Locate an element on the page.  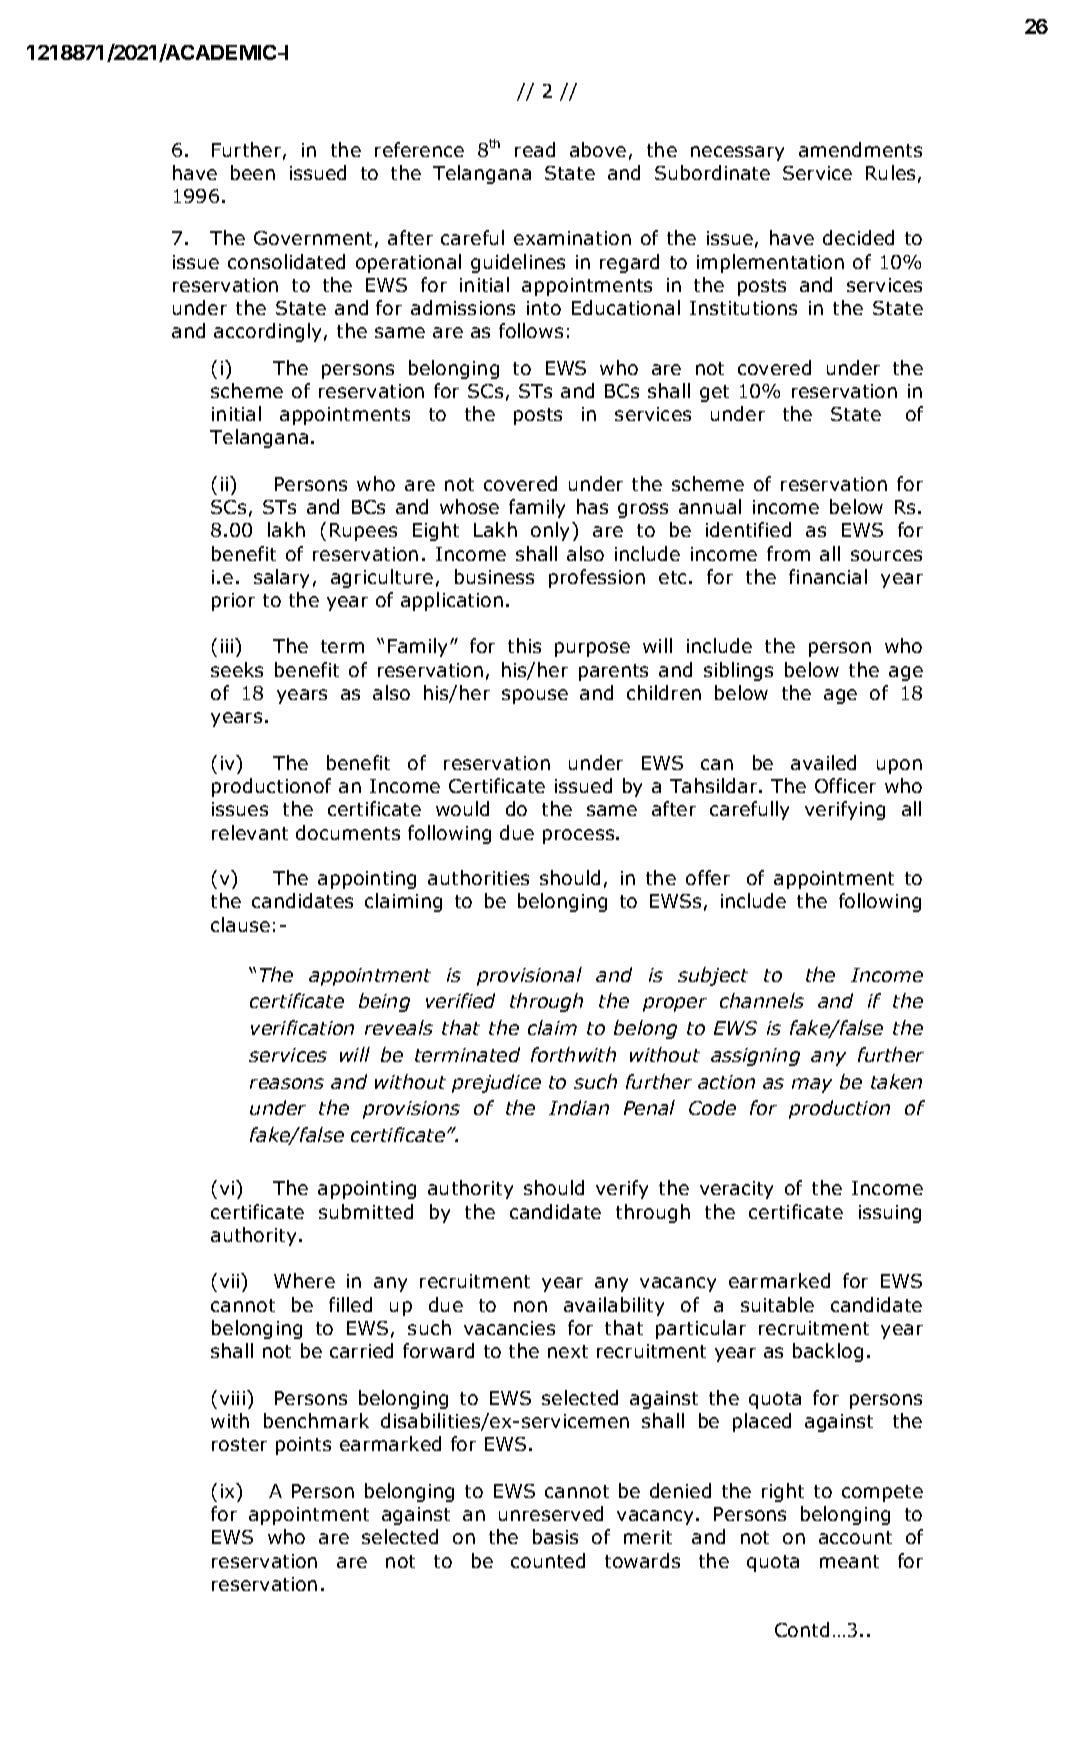
from is located at coordinates (788, 553).
